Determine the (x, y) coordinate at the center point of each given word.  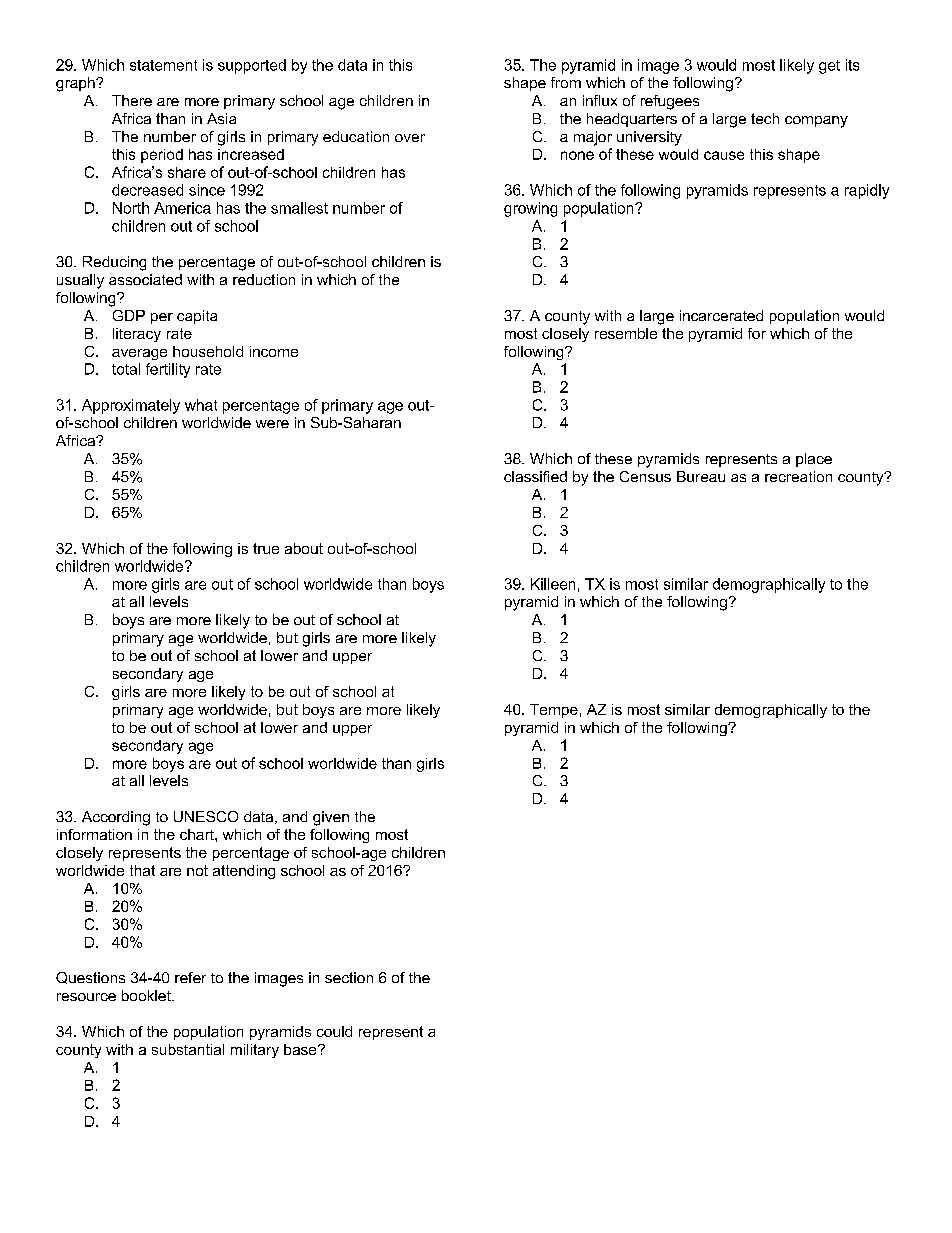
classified (535, 476)
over (410, 138)
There (132, 100)
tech (765, 118)
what (201, 405)
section (349, 977)
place (814, 460)
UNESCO (206, 816)
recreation (798, 476)
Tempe (554, 711)
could (334, 1031)
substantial (188, 1049)
